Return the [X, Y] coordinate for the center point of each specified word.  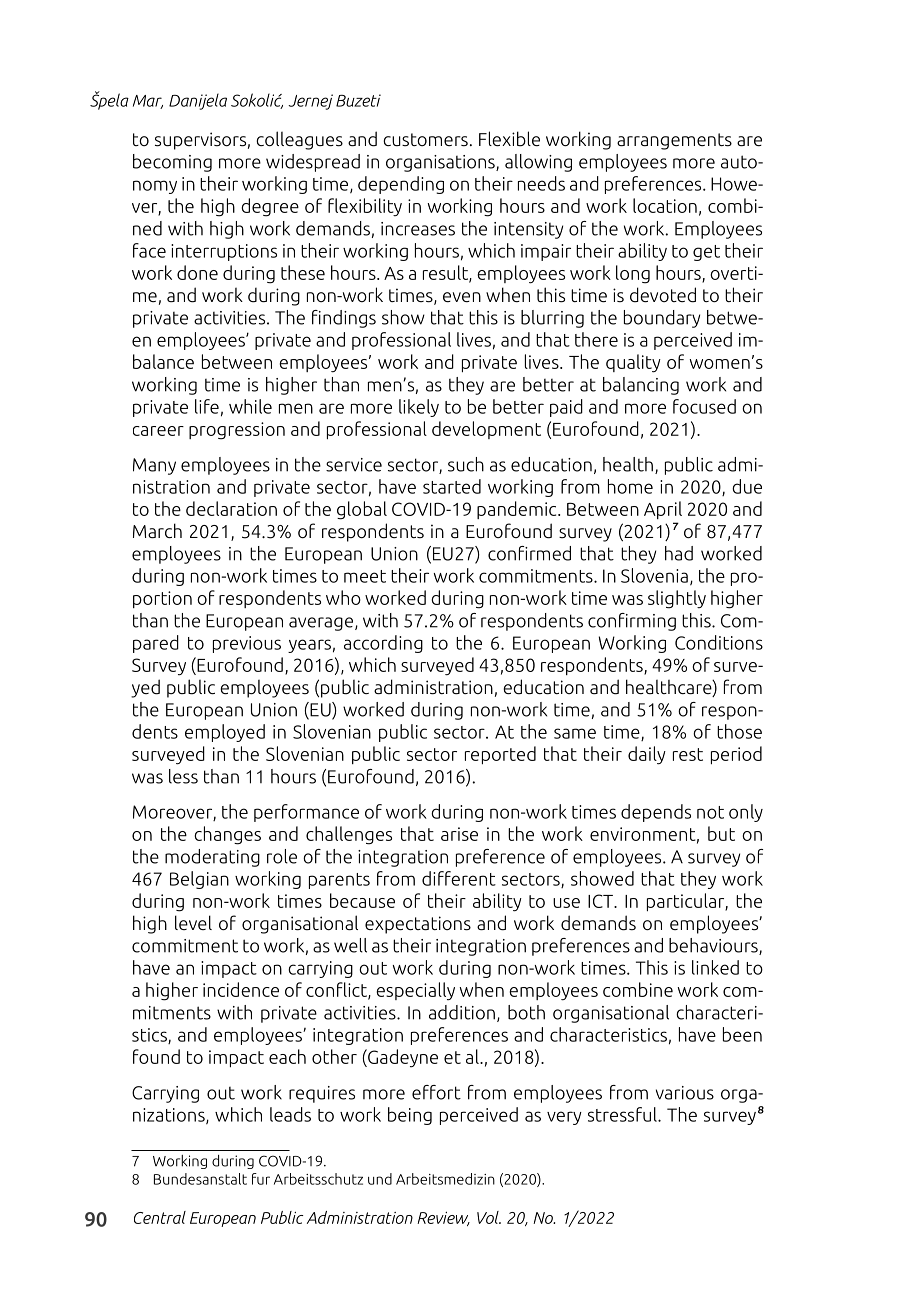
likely [419, 408]
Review [443, 1219]
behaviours [714, 946]
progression [237, 431]
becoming [172, 163]
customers [425, 140]
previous [247, 644]
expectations [418, 925]
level [193, 922]
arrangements [674, 141]
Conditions [719, 642]
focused [704, 406]
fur [261, 1179]
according [383, 644]
